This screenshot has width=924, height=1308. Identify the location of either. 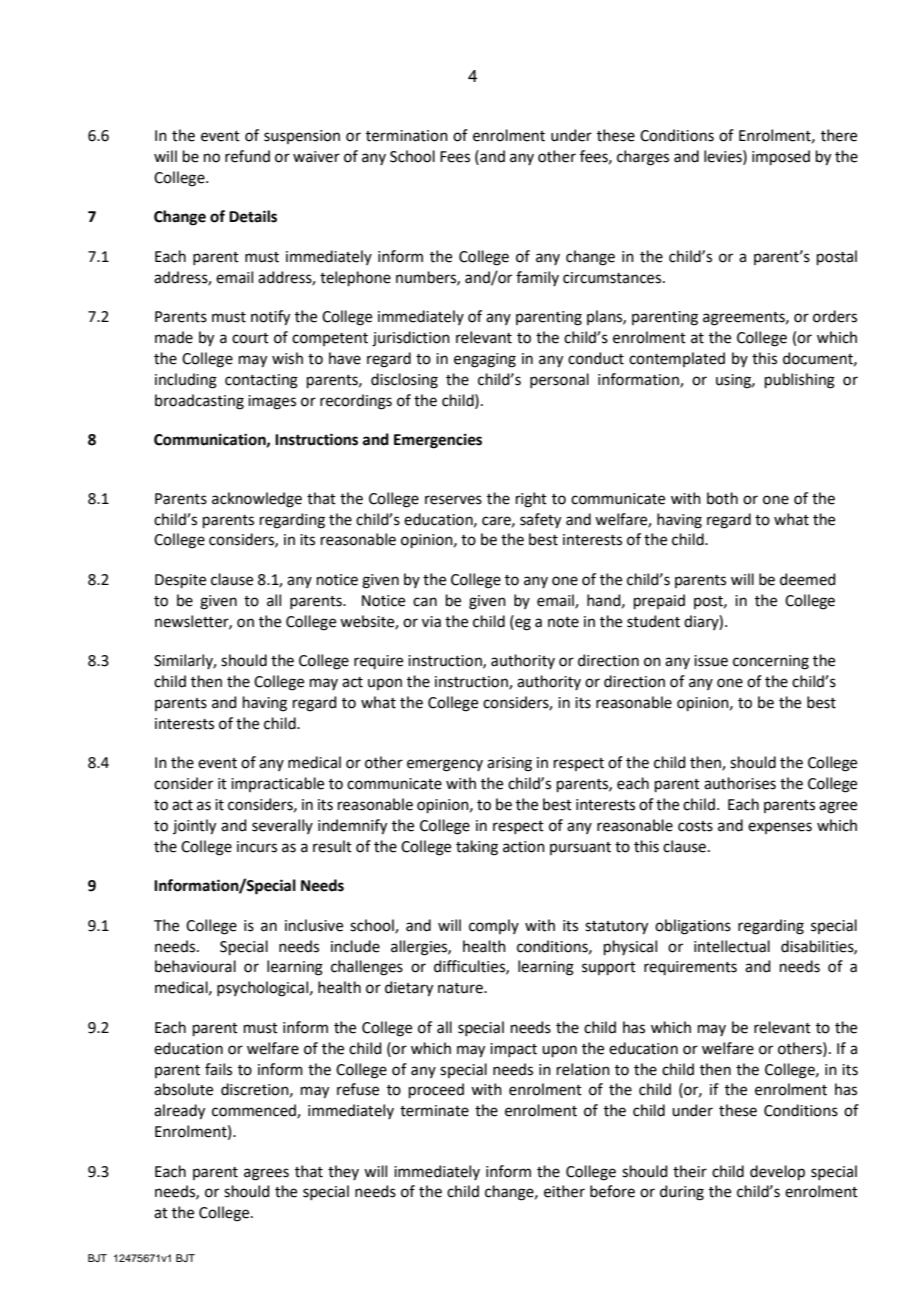
(564, 1191).
